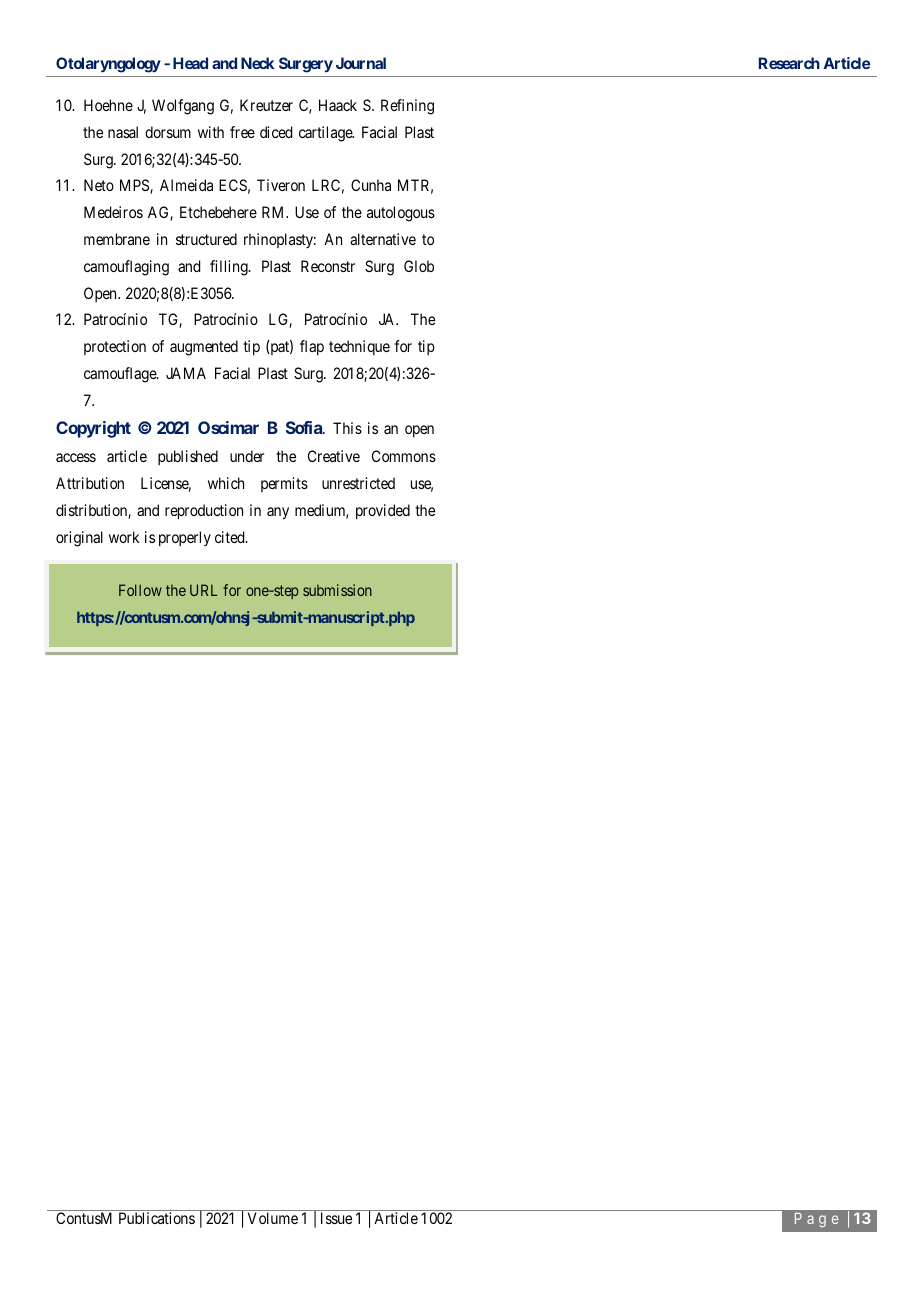  What do you see at coordinates (789, 63) in the image?
I see `Research` at bounding box center [789, 63].
